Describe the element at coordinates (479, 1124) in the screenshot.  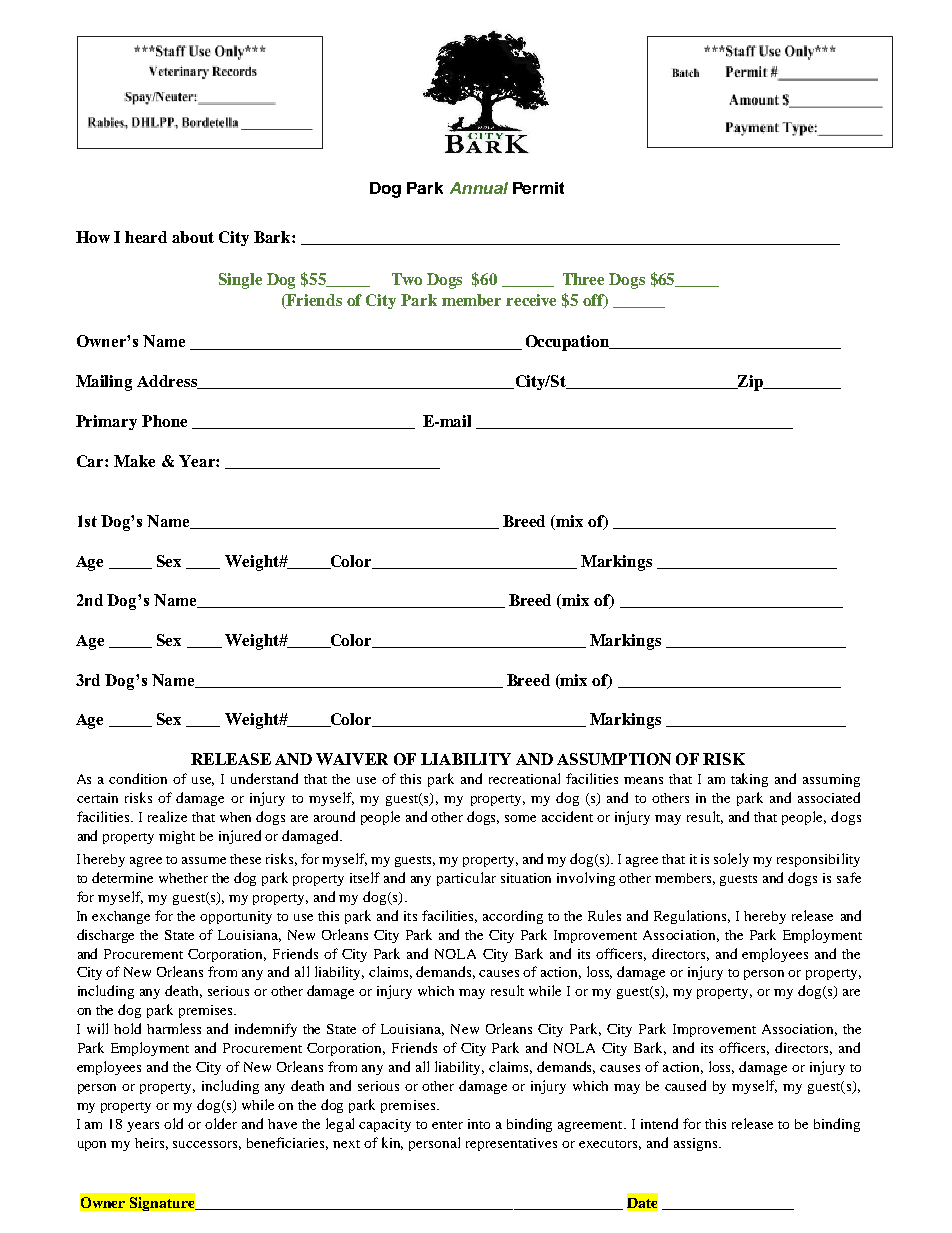
I see `into` at that location.
